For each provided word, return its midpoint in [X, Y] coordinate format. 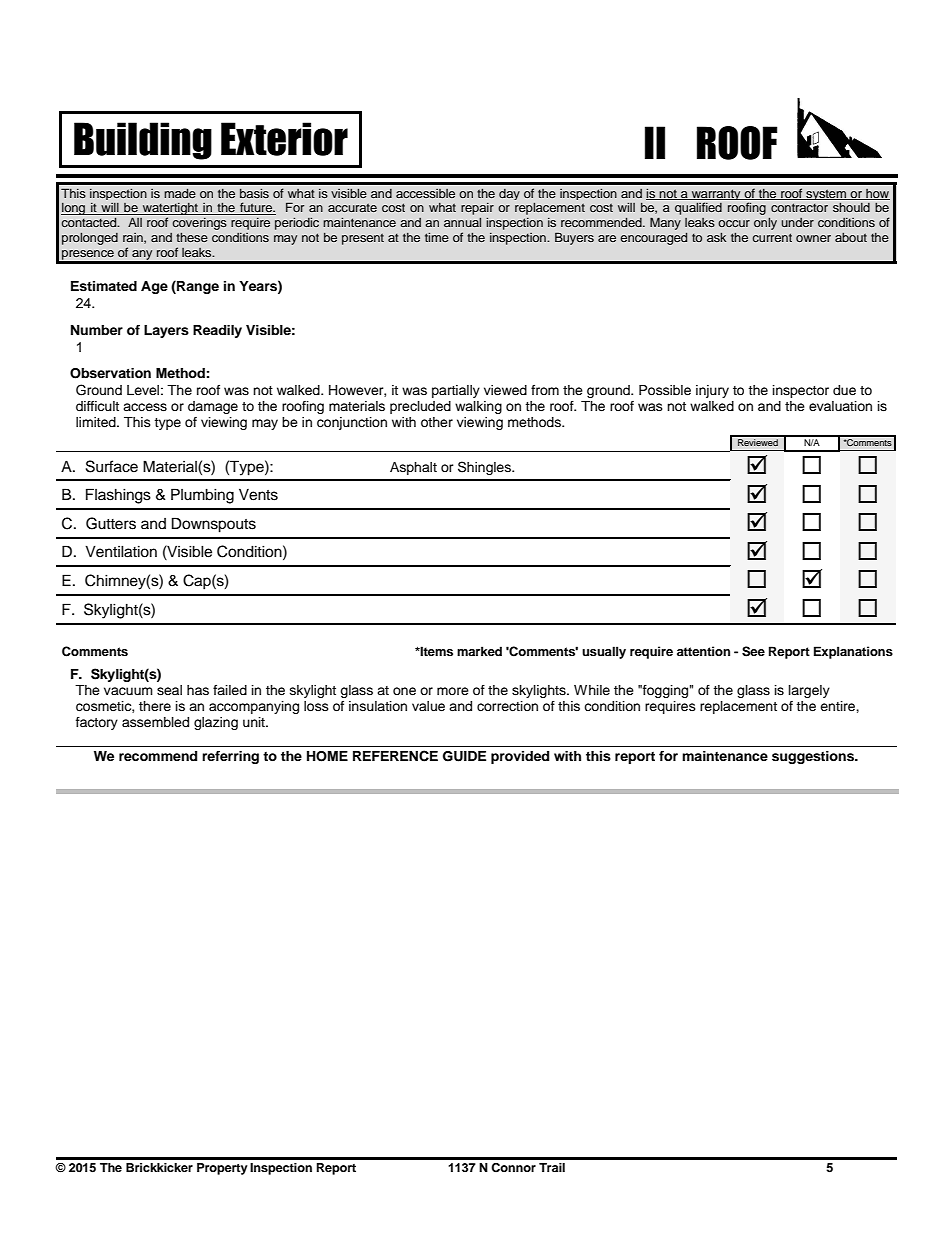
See [753, 651]
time [437, 237]
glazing [216, 723]
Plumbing [202, 496]
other [437, 422]
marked [479, 651]
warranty [716, 196]
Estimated [104, 286]
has [198, 690]
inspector [801, 391]
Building [143, 141]
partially [456, 391]
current [772, 237]
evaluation [840, 406]
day [509, 194]
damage [213, 407]
